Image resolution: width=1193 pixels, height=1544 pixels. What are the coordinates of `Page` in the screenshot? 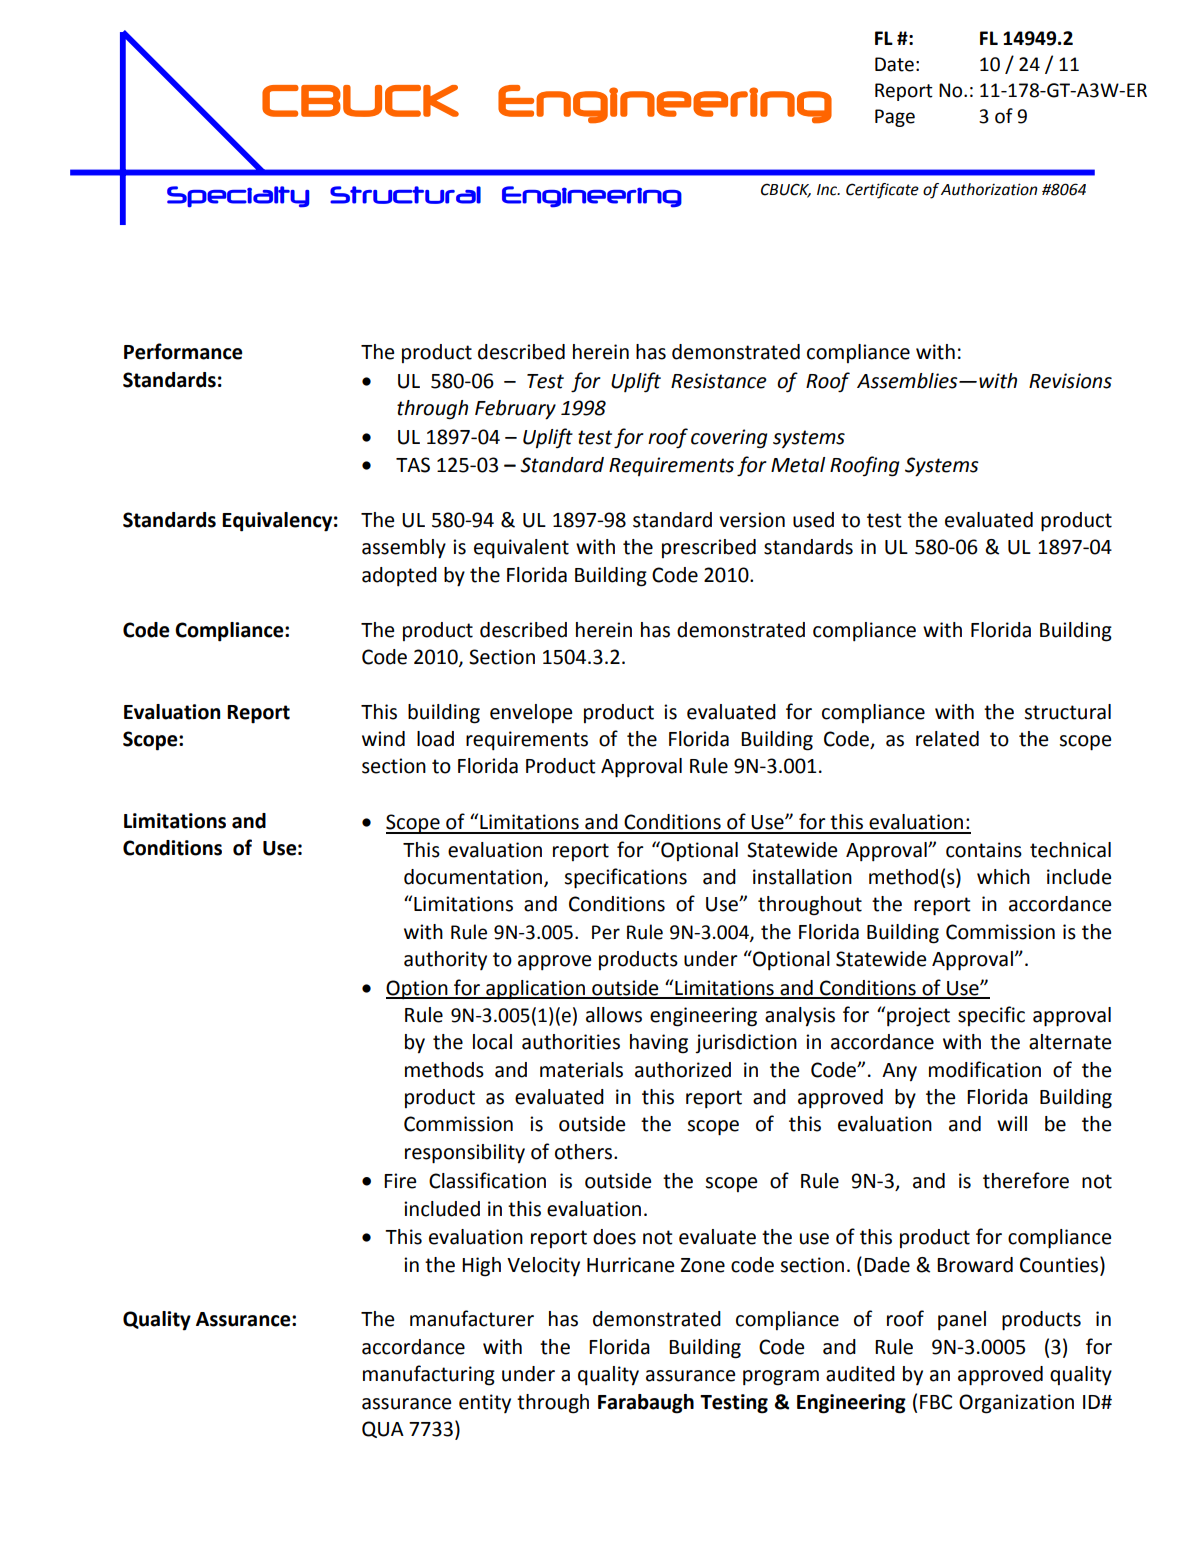 It's located at (895, 118).
